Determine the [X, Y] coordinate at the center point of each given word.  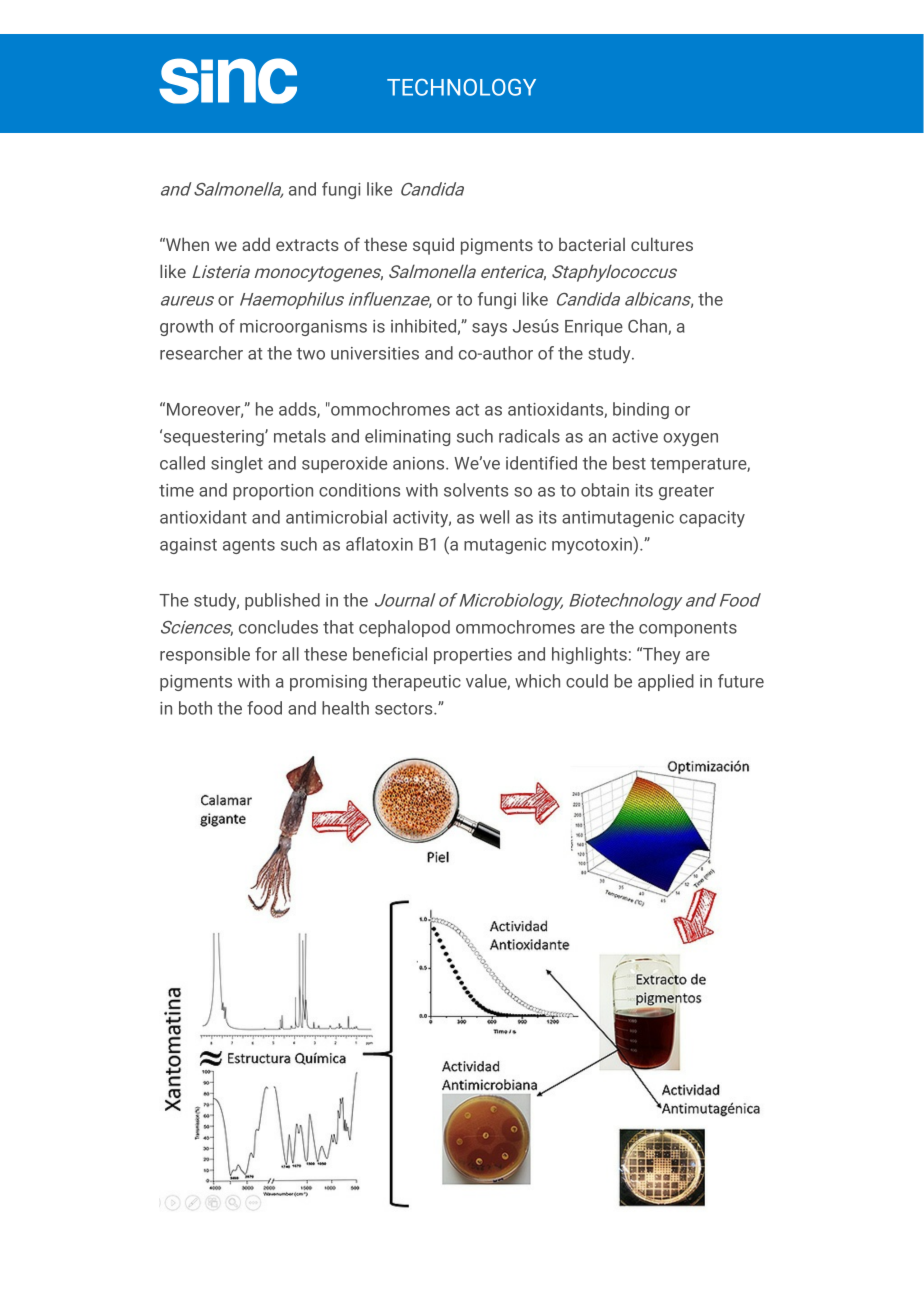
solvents [476, 490]
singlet [237, 464]
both [195, 708]
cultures [662, 244]
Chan [648, 327]
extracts [307, 245]
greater [686, 492]
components [688, 629]
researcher [201, 353]
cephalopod [404, 628]
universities [375, 353]
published [282, 601]
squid [433, 246]
